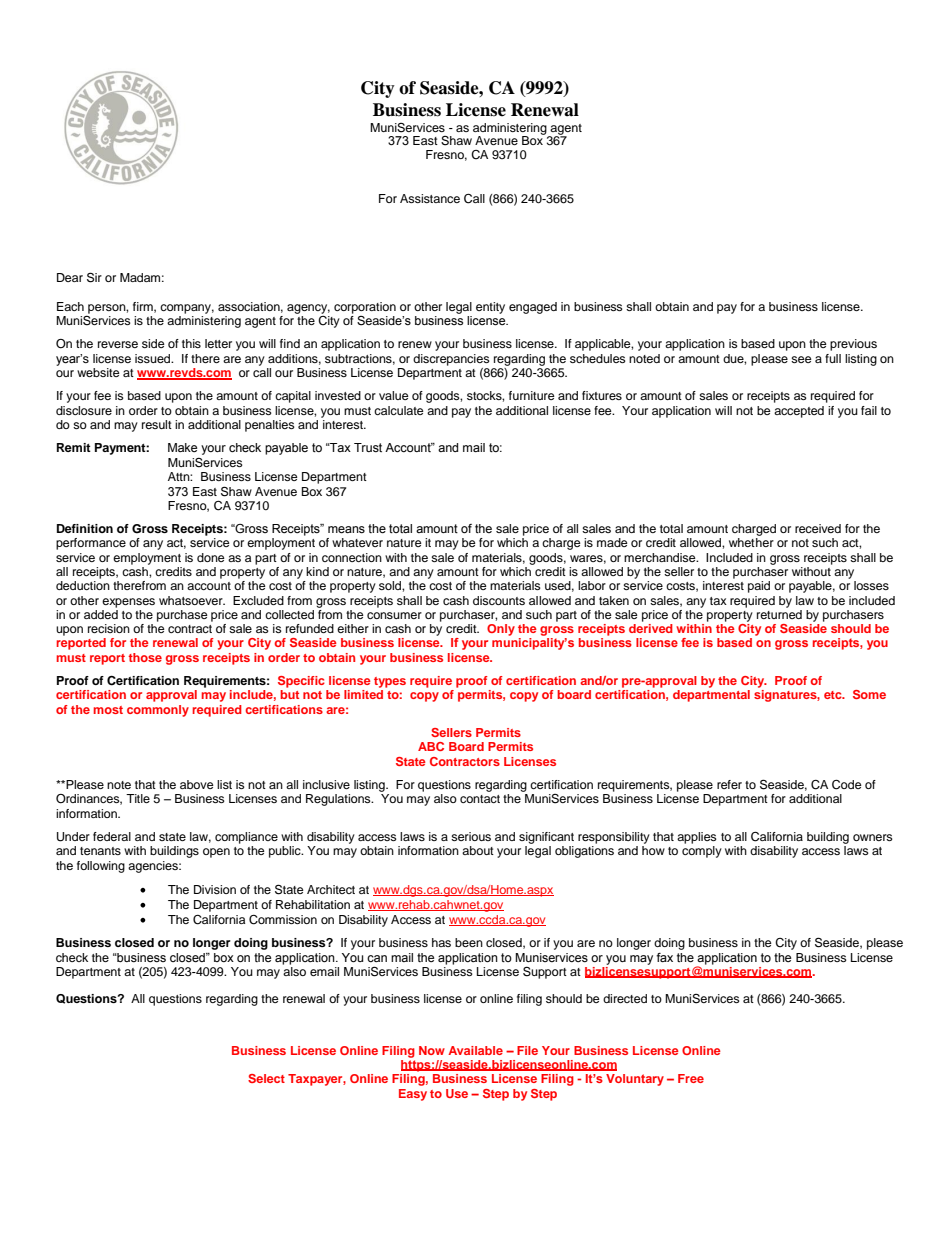  Describe the element at coordinates (853, 345) in the page. I see `previous` at that location.
